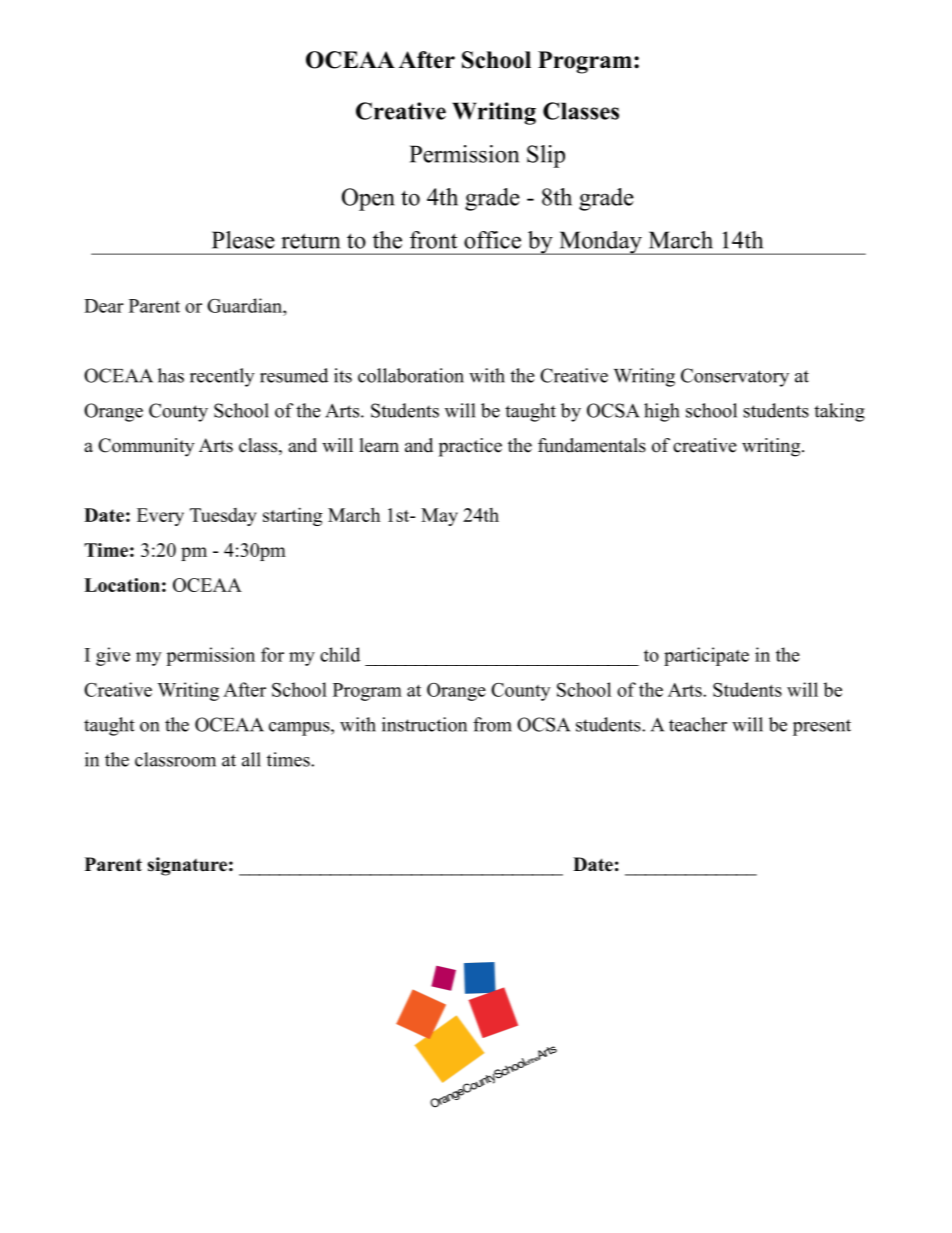 This document has width=952, height=1233. What do you see at coordinates (187, 866) in the document?
I see `signature` at bounding box center [187, 866].
